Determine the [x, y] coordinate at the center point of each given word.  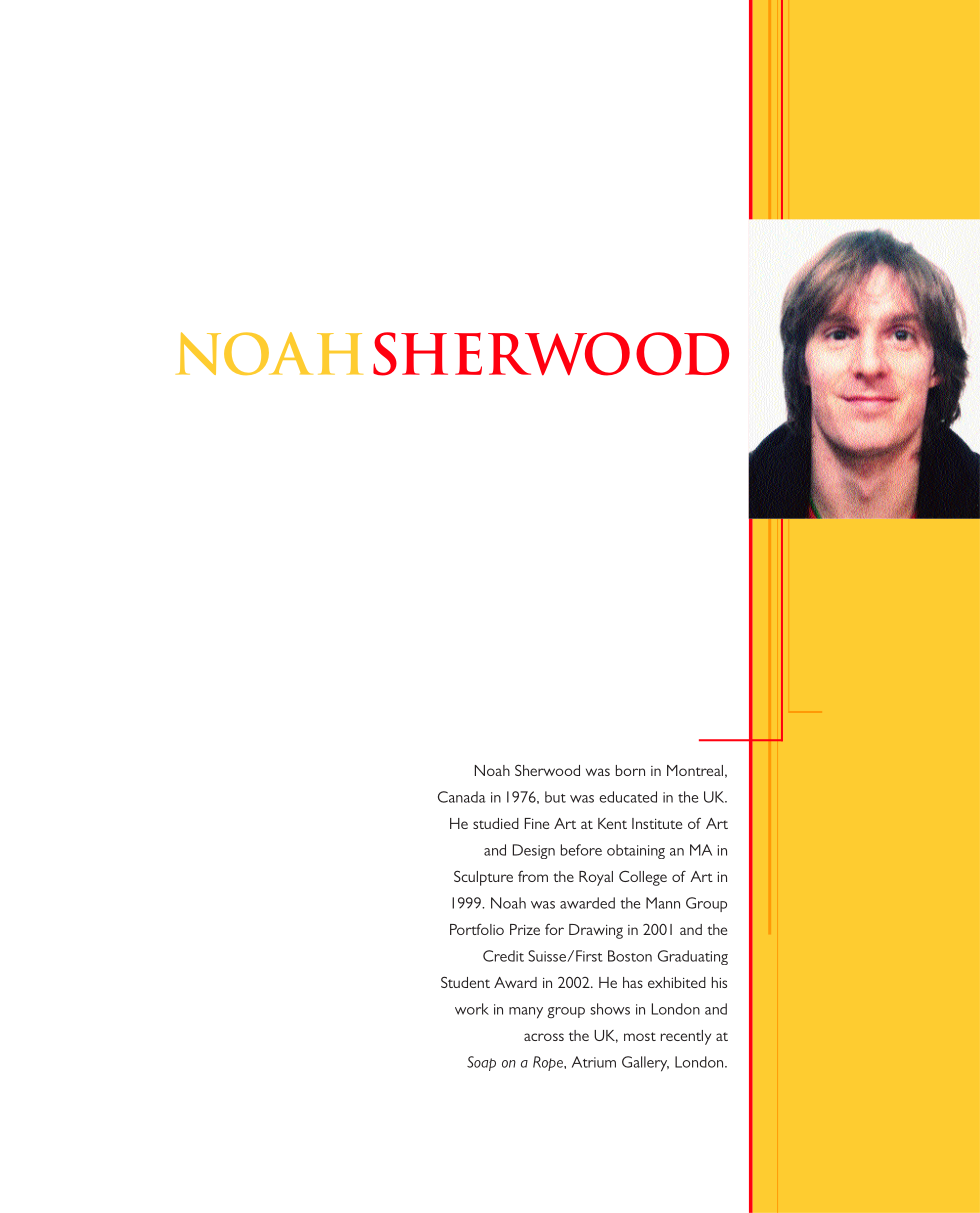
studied [496, 823]
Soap [481, 1063]
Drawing [596, 931]
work [472, 1009]
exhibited [677, 982]
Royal [596, 878]
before [581, 850]
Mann [663, 903]
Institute [657, 823]
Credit [503, 956]
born [630, 770]
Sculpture [483, 878]
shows [610, 1009]
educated [628, 797]
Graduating [693, 957]
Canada [462, 797]
